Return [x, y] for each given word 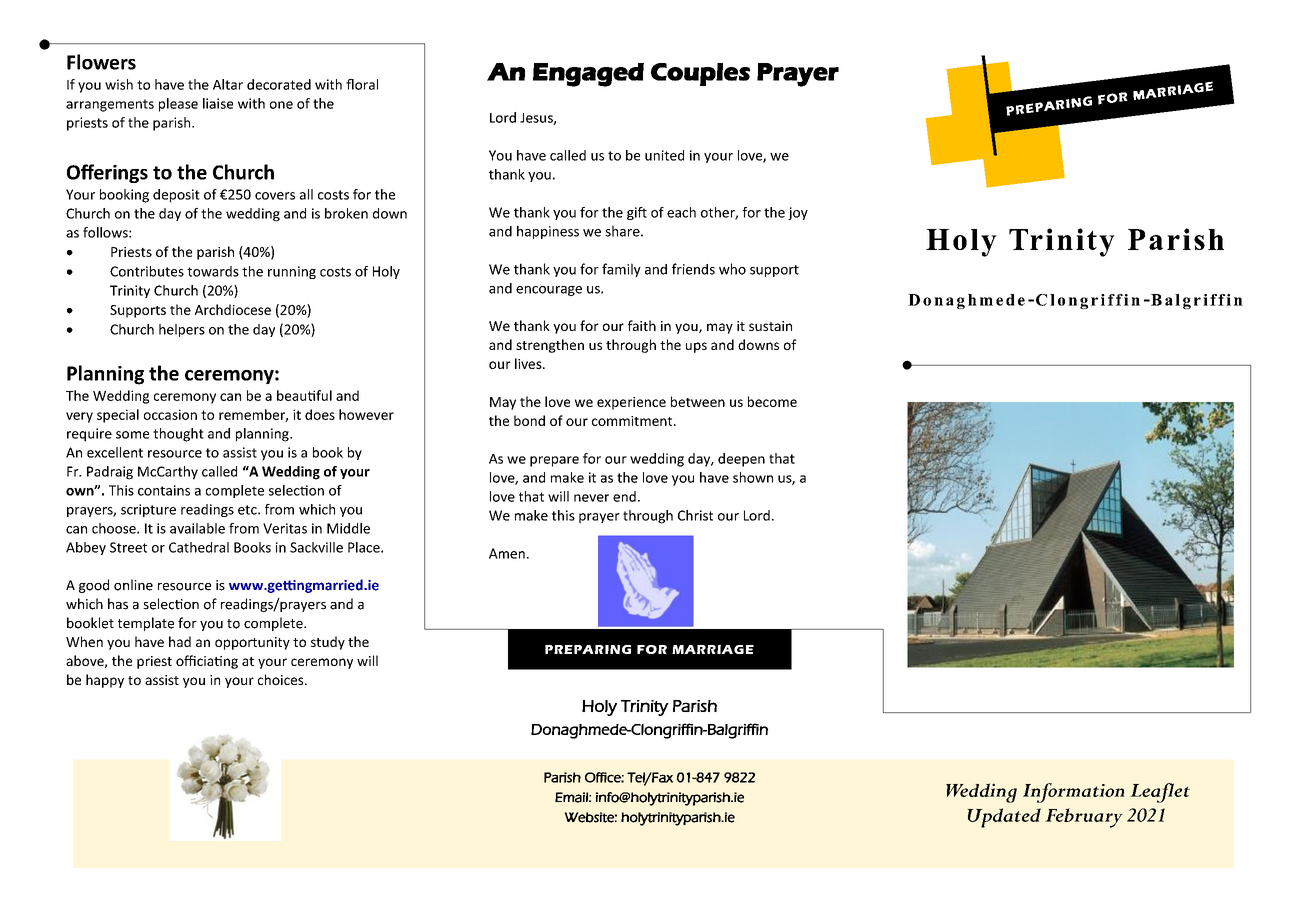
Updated [1004, 818]
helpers [182, 330]
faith [642, 325]
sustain [770, 326]
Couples [700, 74]
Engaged [588, 75]
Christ [695, 515]
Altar [228, 84]
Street [128, 547]
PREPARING [588, 649]
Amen [507, 553]
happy [105, 681]
